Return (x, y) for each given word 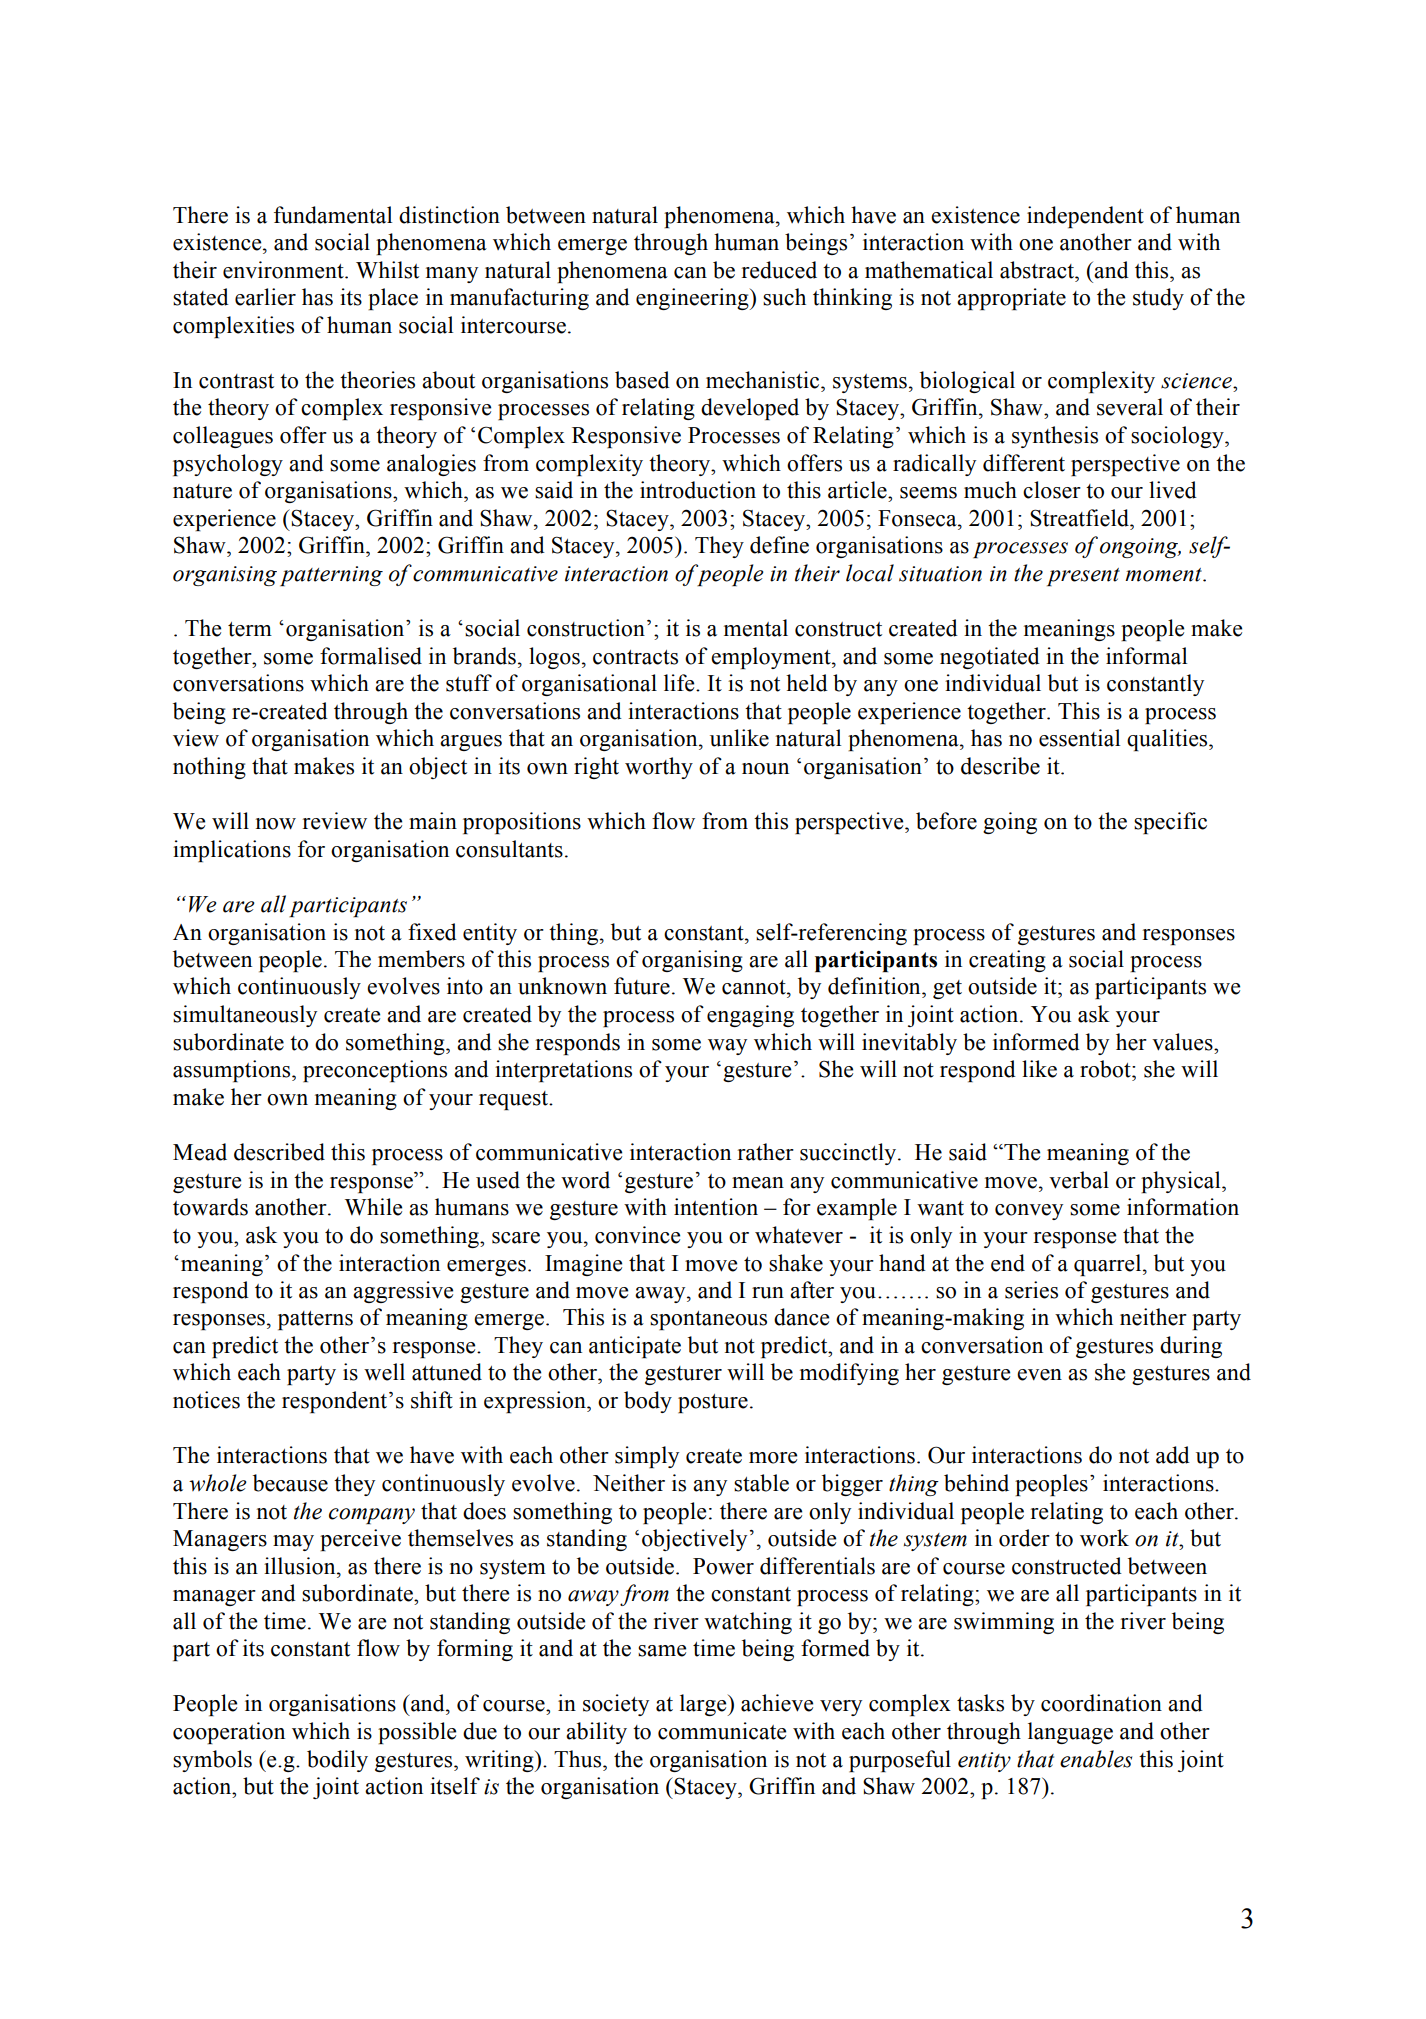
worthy (659, 768)
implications (232, 851)
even (1039, 1375)
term (250, 629)
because (290, 1483)
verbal (1079, 1180)
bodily (337, 1761)
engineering (693, 299)
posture (713, 1403)
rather (766, 1152)
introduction (698, 490)
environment (284, 270)
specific (1170, 823)
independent (1085, 217)
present (1083, 577)
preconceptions (375, 1071)
